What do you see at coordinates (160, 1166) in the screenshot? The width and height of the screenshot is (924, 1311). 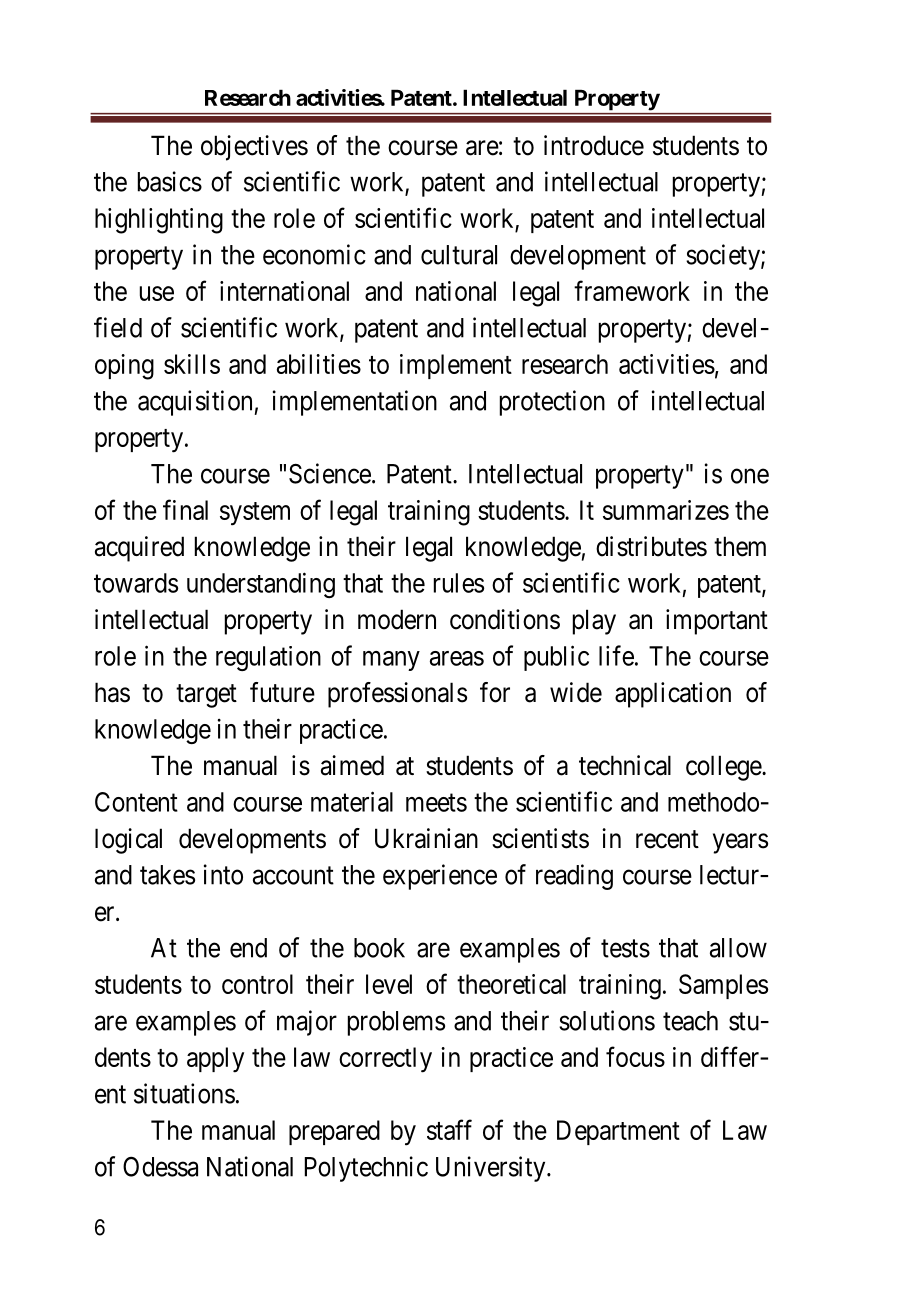 I see `Odessa` at bounding box center [160, 1166].
